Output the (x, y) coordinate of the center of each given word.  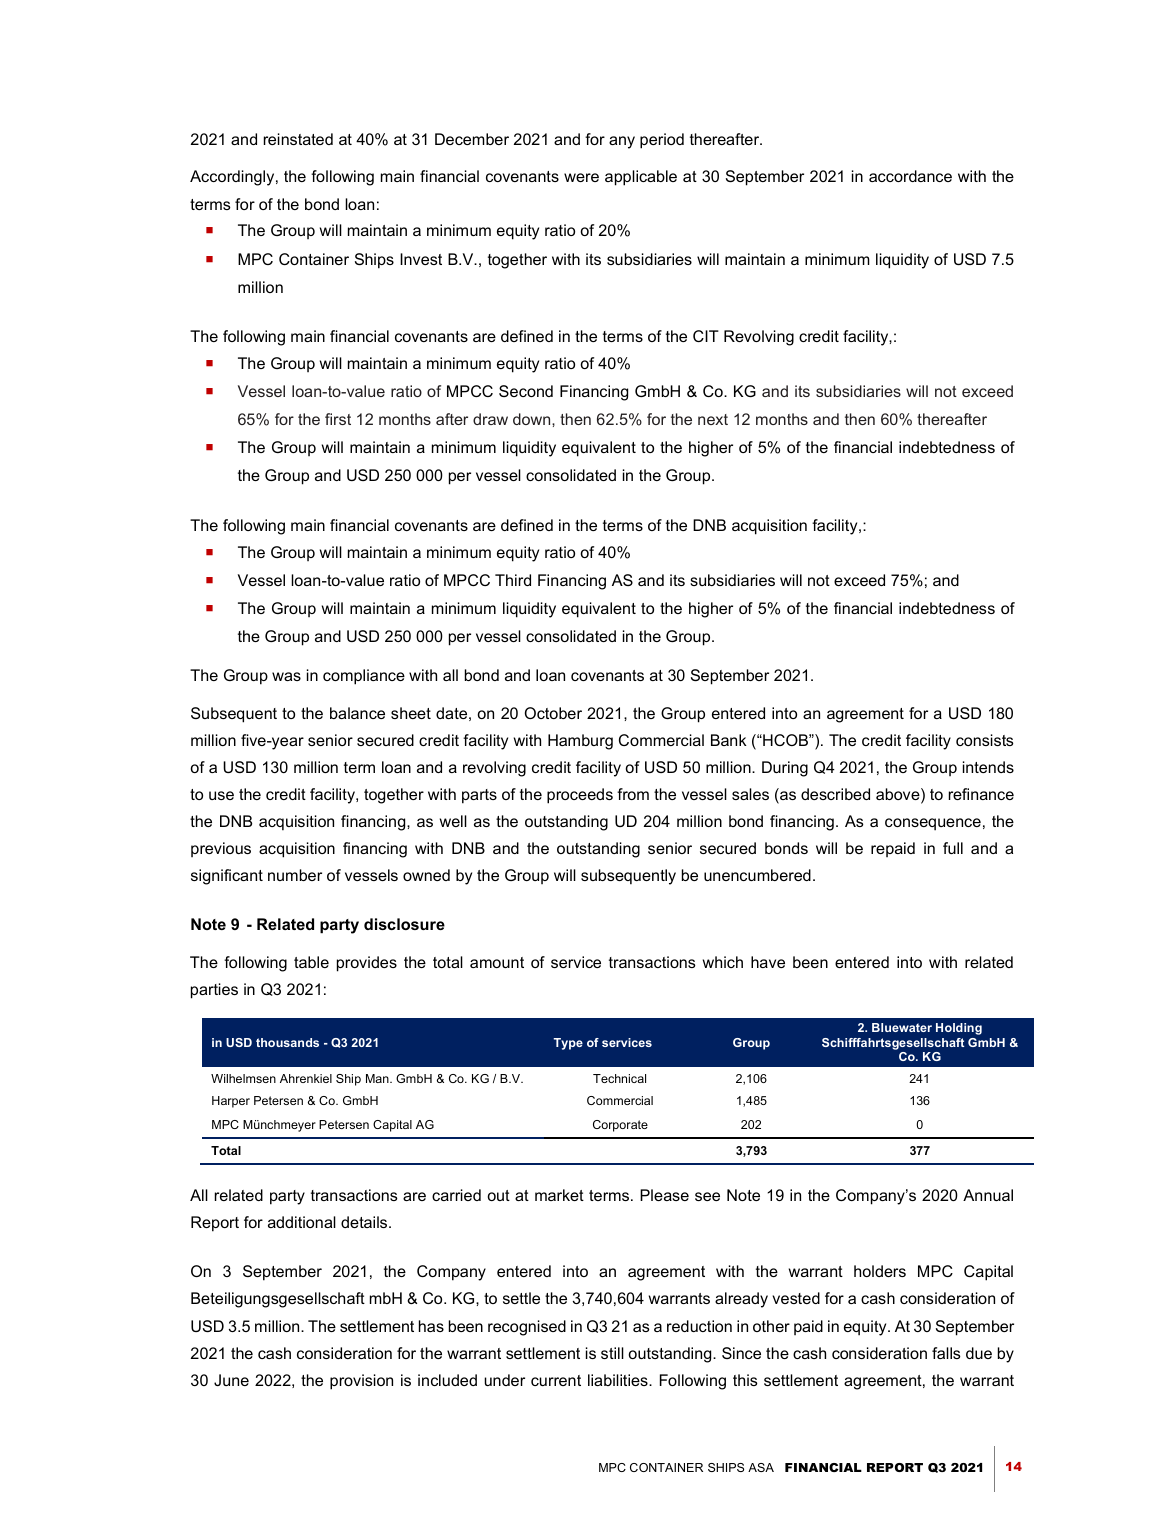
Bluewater (902, 1027)
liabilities (619, 1380)
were (581, 177)
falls (946, 1353)
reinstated (298, 139)
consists (985, 740)
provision (361, 1382)
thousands (287, 1042)
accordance (910, 176)
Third (513, 580)
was (286, 676)
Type (568, 1044)
